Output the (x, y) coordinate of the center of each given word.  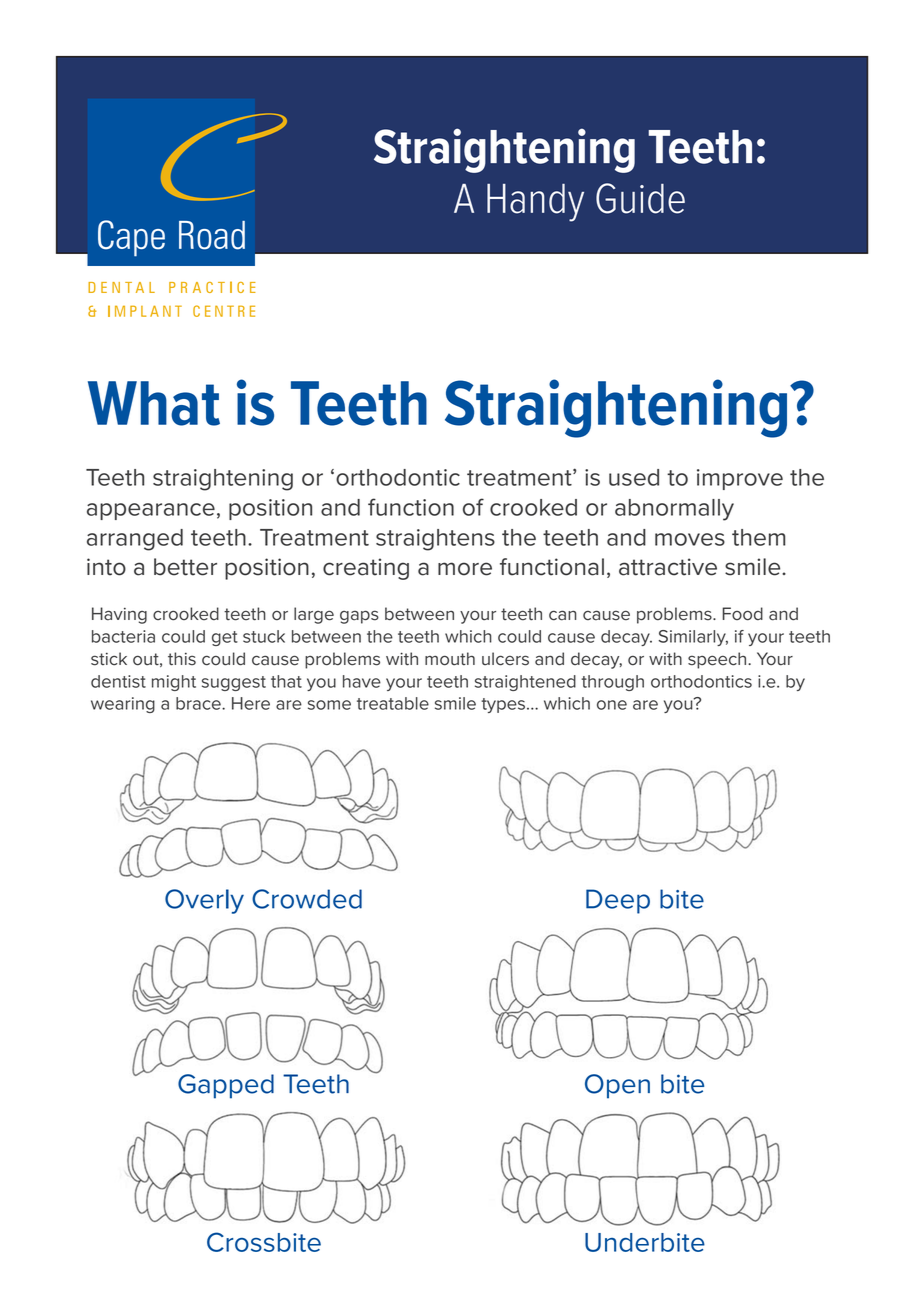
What (154, 403)
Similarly (693, 638)
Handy (535, 203)
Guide (640, 198)
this (182, 659)
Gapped (226, 1086)
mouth (450, 659)
